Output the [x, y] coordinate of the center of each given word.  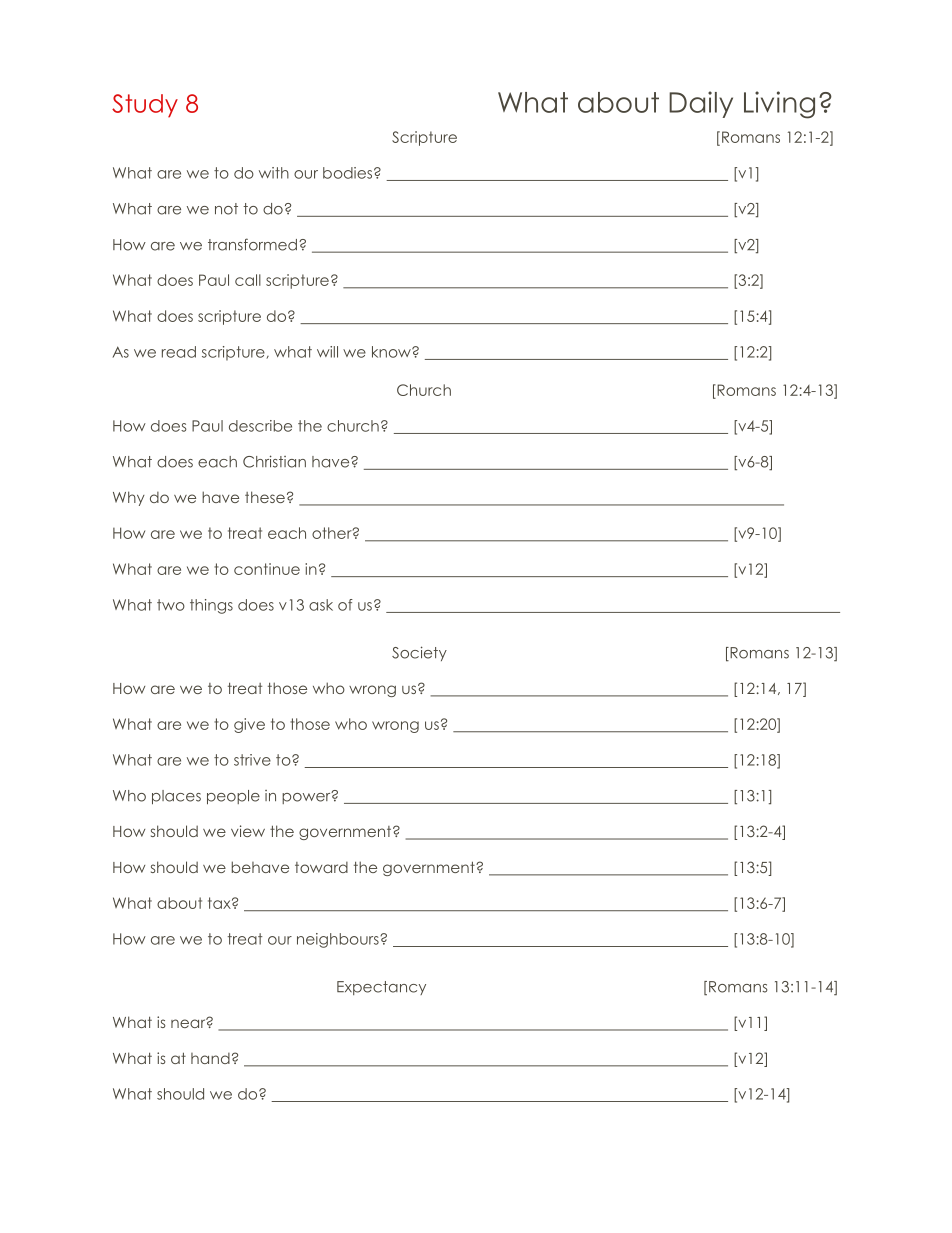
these [265, 497]
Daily [701, 104]
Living [779, 105]
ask [321, 605]
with [274, 173]
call [248, 280]
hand [210, 1058]
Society [419, 653]
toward [321, 867]
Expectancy [381, 988]
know [392, 352]
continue [267, 569]
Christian [274, 461]
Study [145, 106]
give [249, 725]
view [248, 831]
